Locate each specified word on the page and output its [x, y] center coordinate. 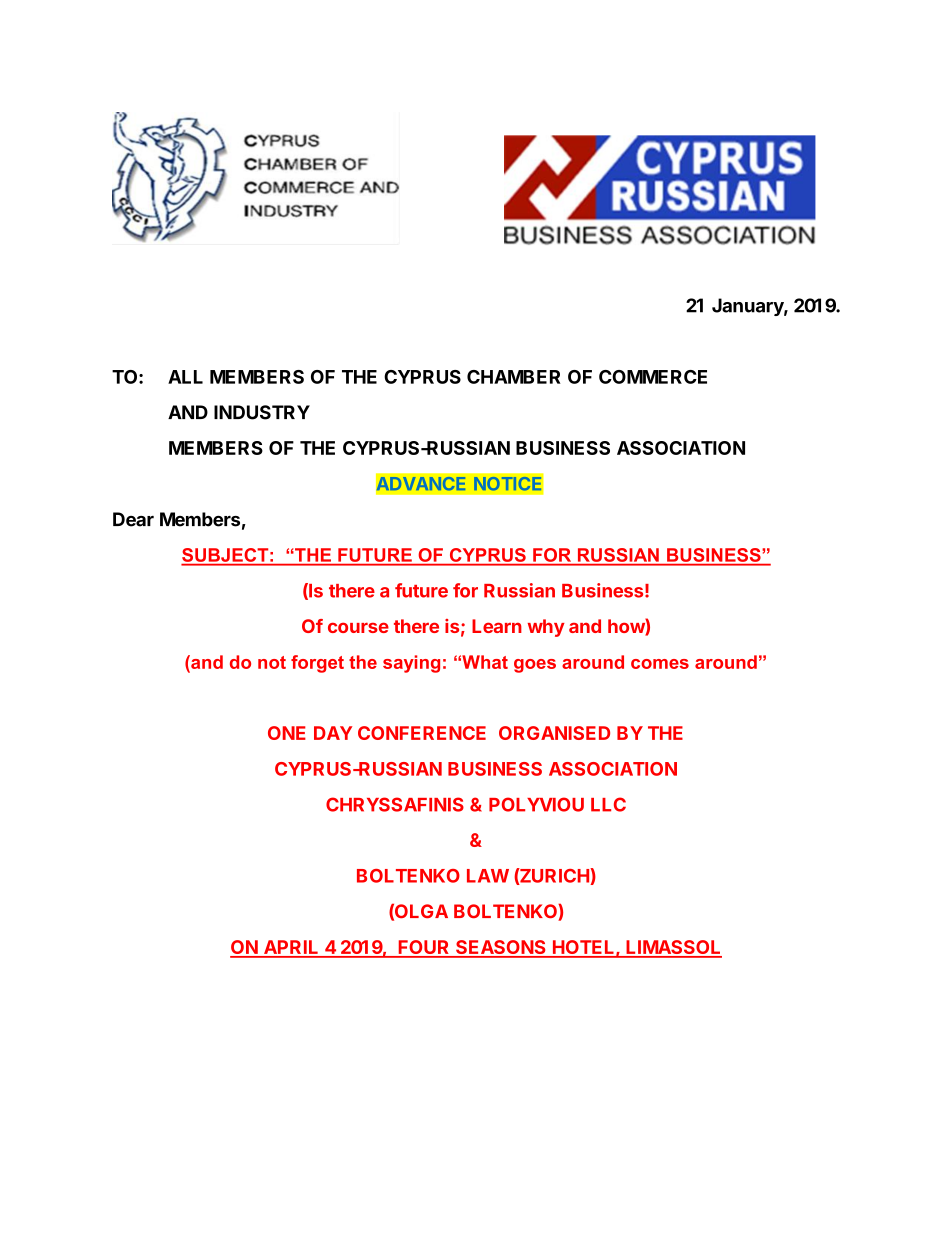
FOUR [424, 948]
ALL [185, 377]
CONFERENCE [422, 733]
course [358, 627]
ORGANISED [554, 733]
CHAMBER [514, 377]
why [546, 628]
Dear [133, 519]
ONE [287, 733]
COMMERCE [653, 377]
